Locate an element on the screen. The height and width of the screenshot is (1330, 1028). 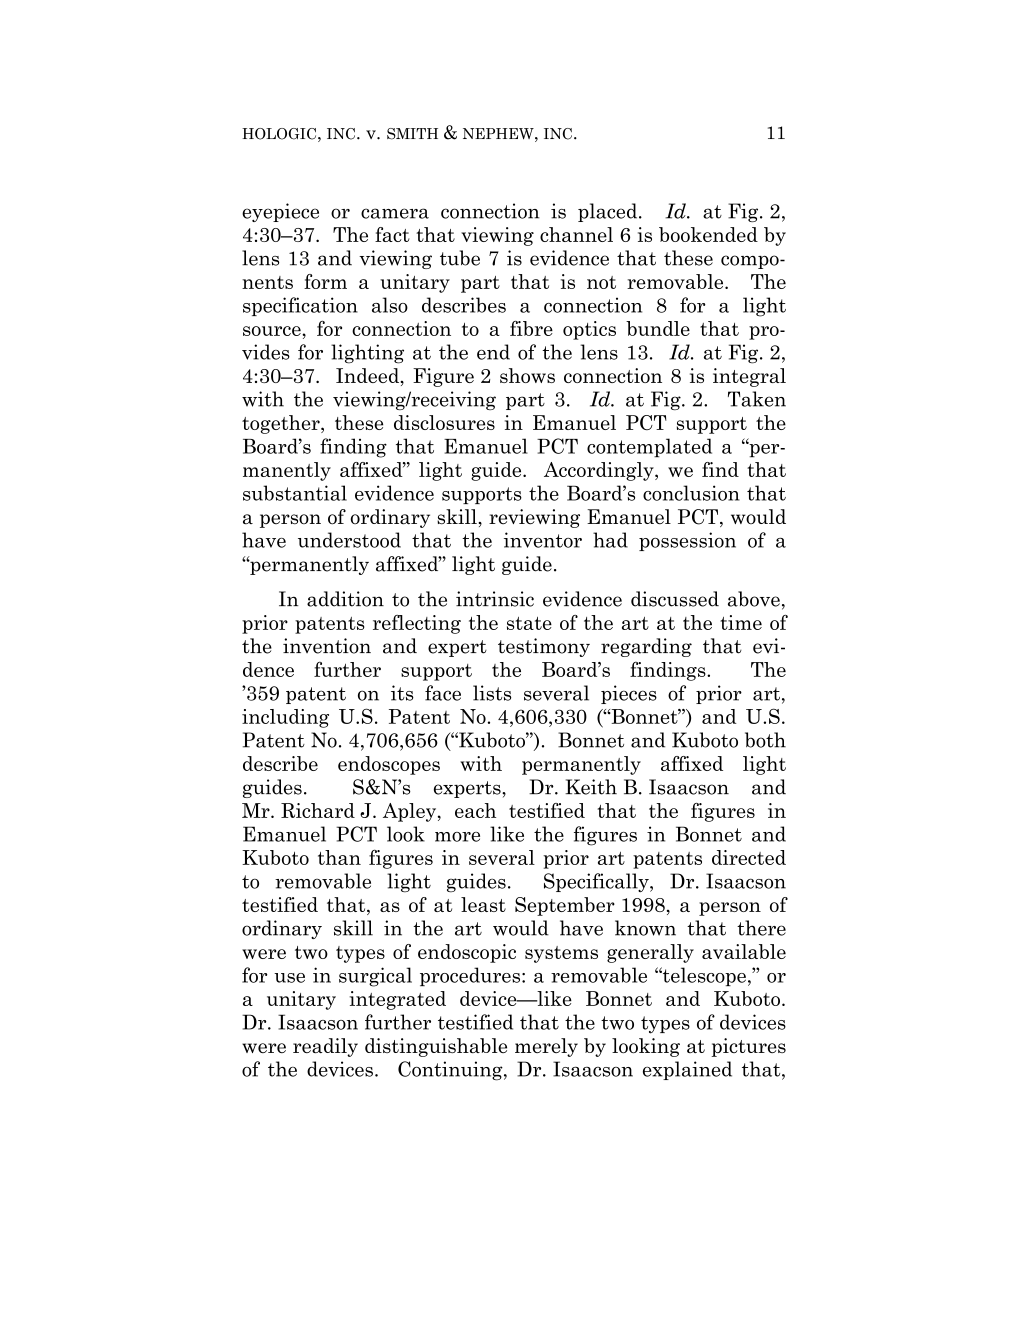
placed is located at coordinates (609, 212).
